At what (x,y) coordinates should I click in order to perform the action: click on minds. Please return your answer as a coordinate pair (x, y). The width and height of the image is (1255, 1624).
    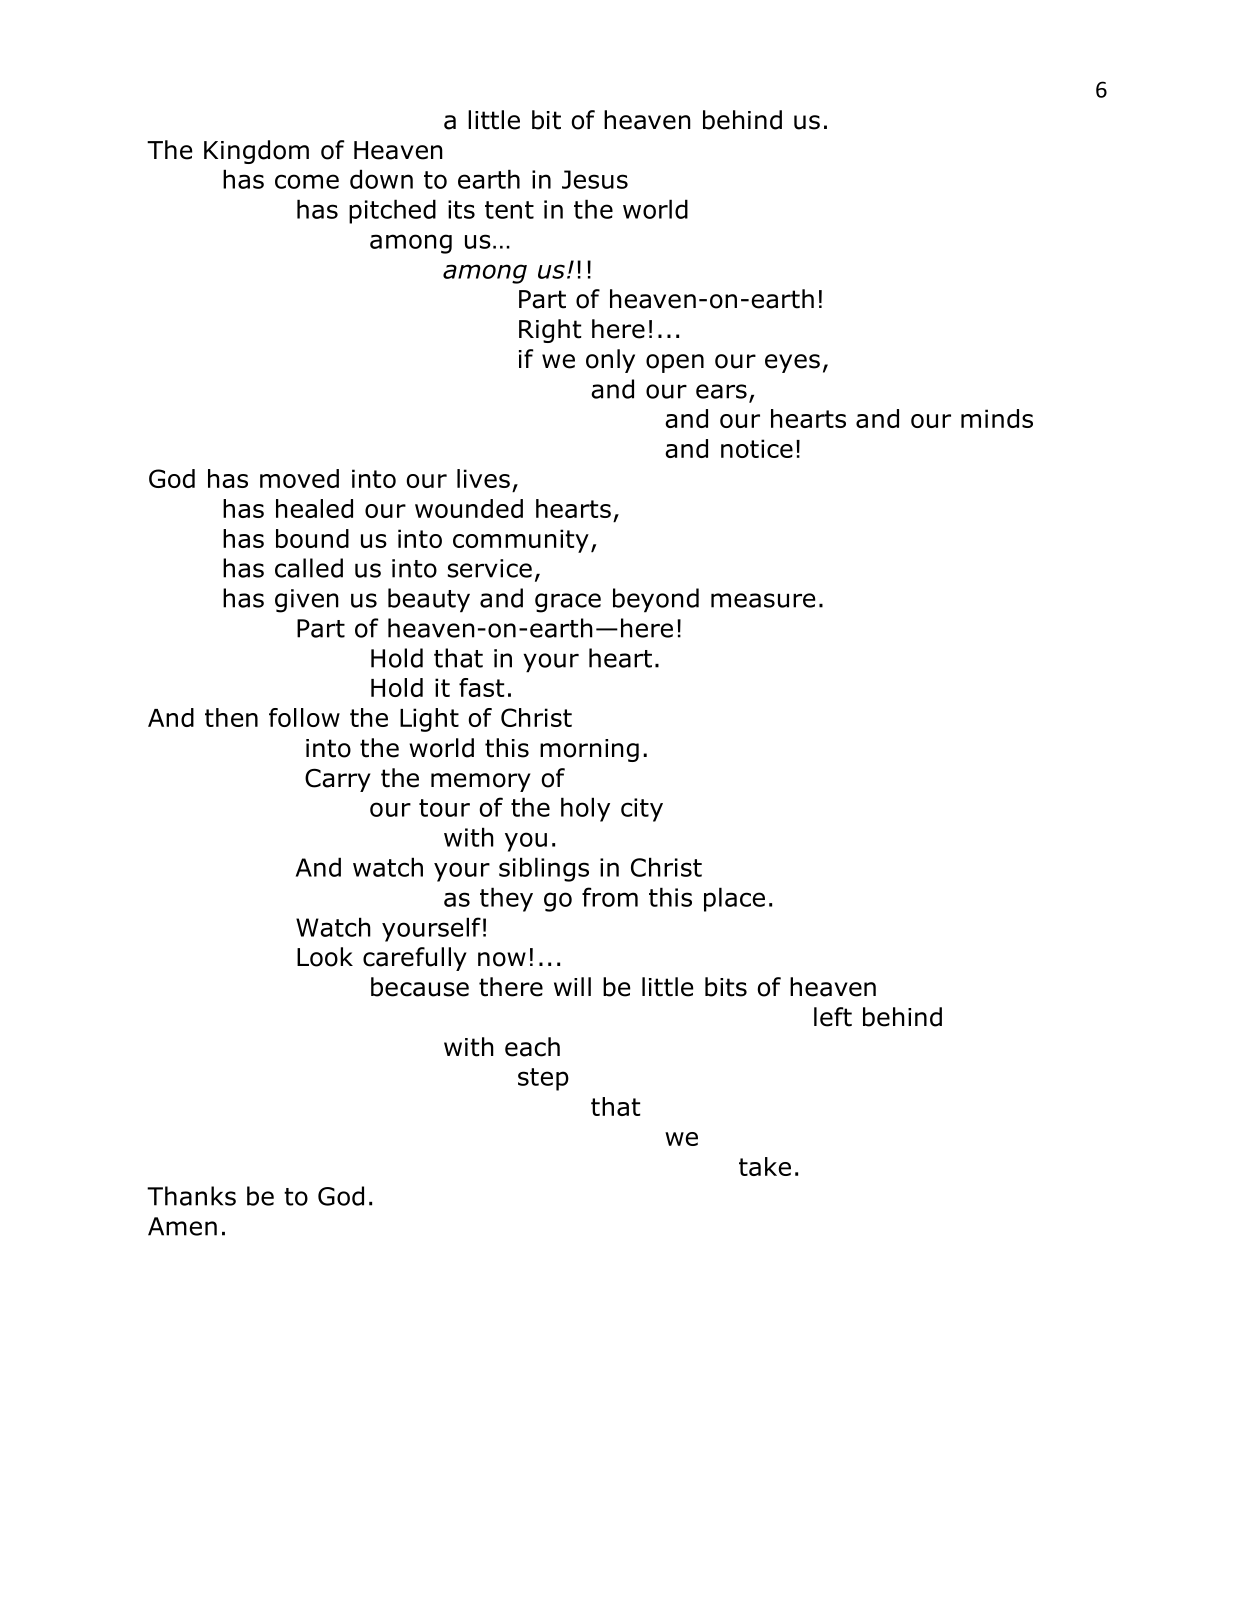
    Looking at the image, I should click on (997, 418).
